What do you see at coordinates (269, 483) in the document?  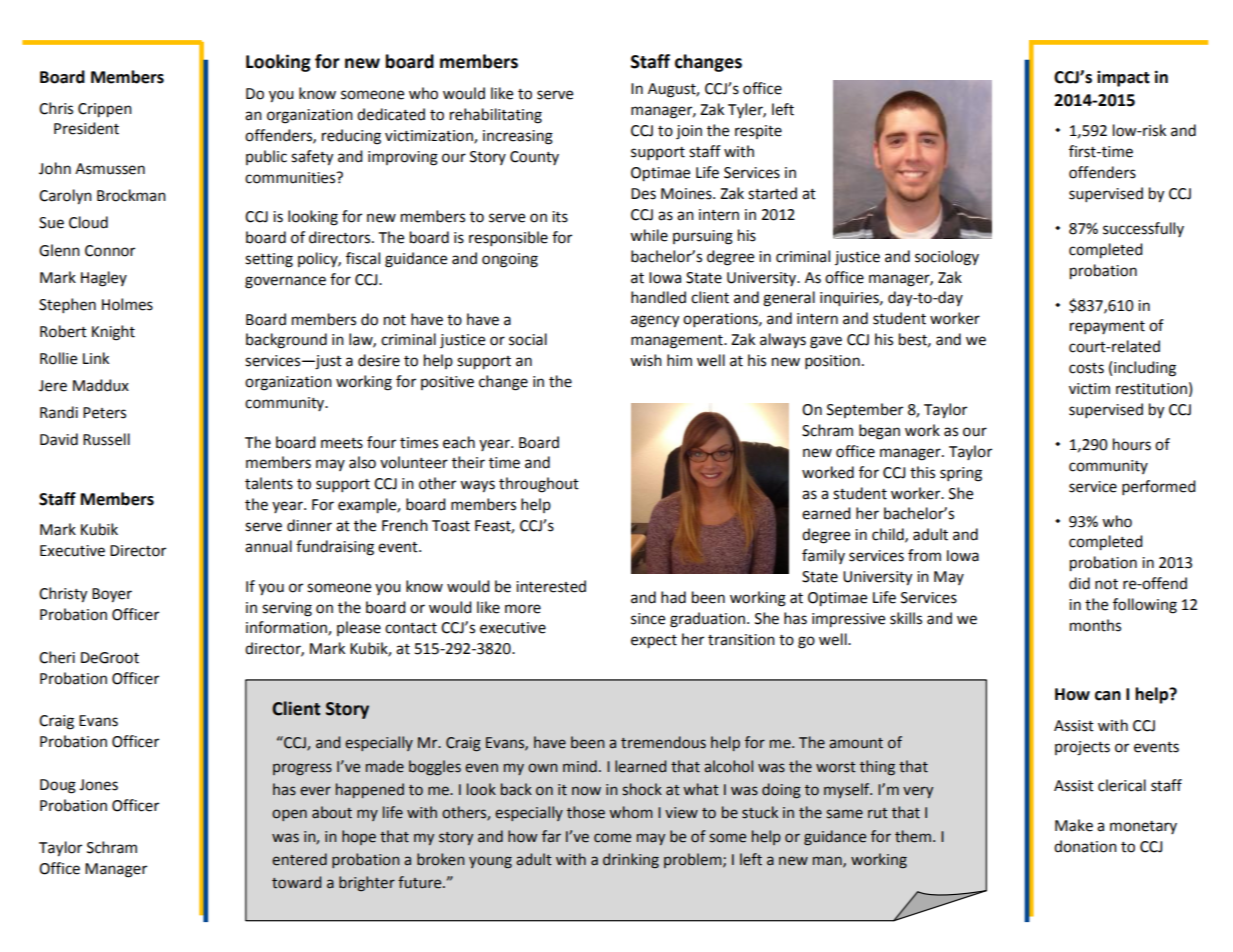 I see `talents` at bounding box center [269, 483].
